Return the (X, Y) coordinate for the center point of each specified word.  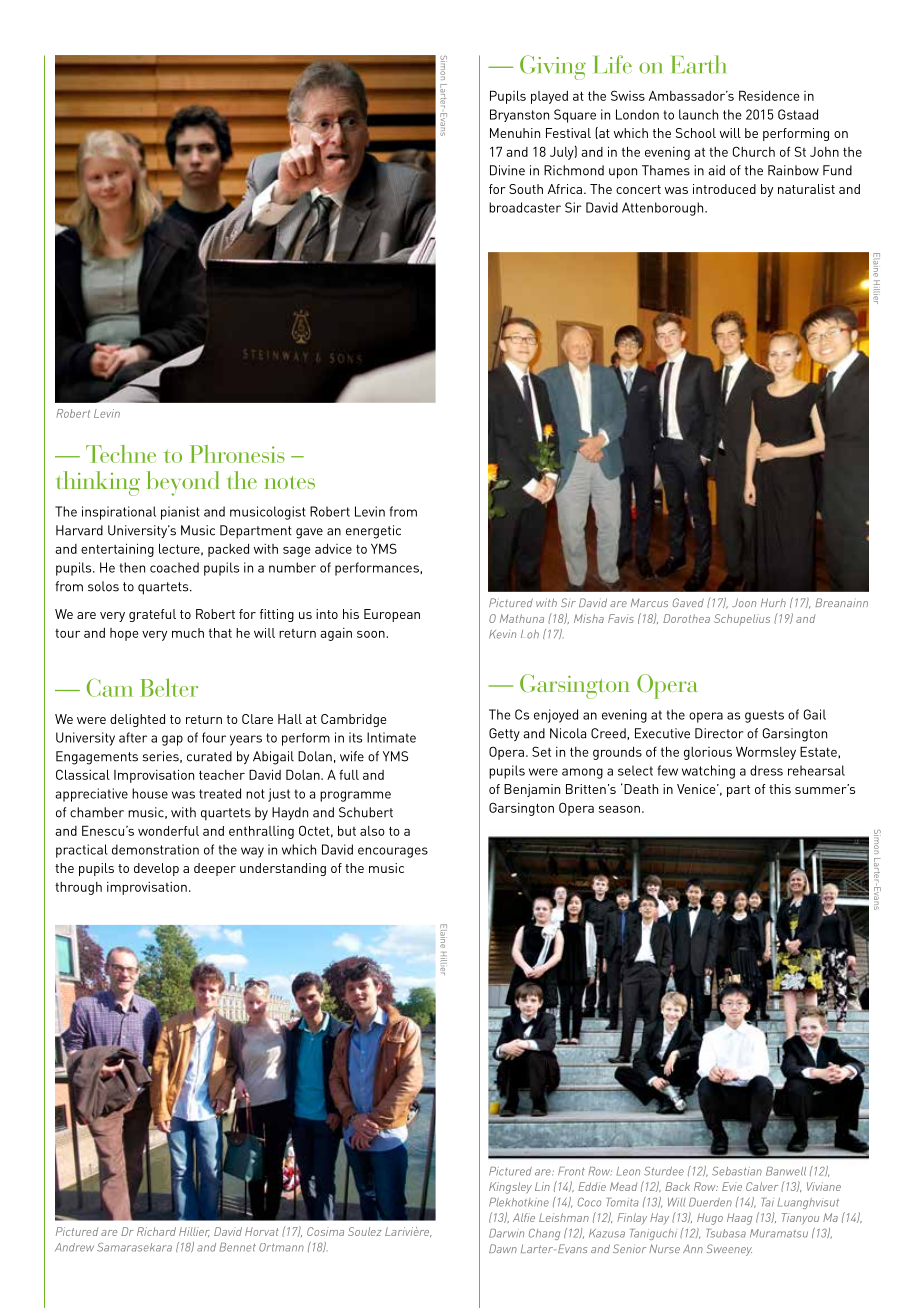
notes (289, 482)
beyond (183, 483)
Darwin (506, 1233)
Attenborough (664, 209)
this (780, 789)
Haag (739, 1219)
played (549, 97)
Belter (169, 687)
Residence (769, 95)
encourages (393, 852)
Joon (744, 602)
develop (156, 869)
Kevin (502, 634)
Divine (507, 170)
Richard (156, 1231)
